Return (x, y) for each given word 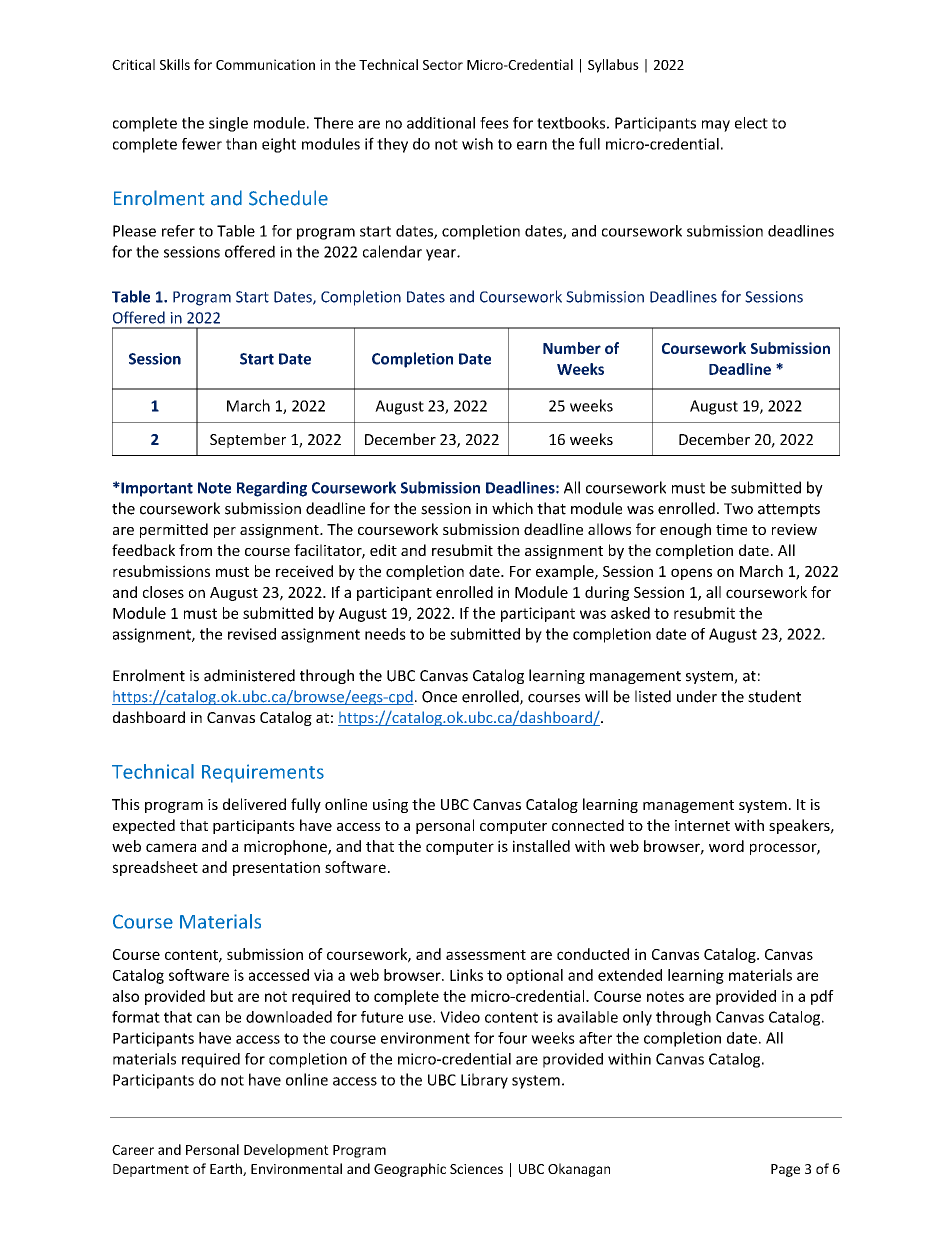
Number (572, 348)
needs (385, 634)
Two (738, 509)
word (726, 846)
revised (252, 634)
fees (494, 123)
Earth (227, 1169)
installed (541, 846)
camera (171, 847)
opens (691, 574)
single (228, 124)
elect (751, 123)
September (248, 440)
